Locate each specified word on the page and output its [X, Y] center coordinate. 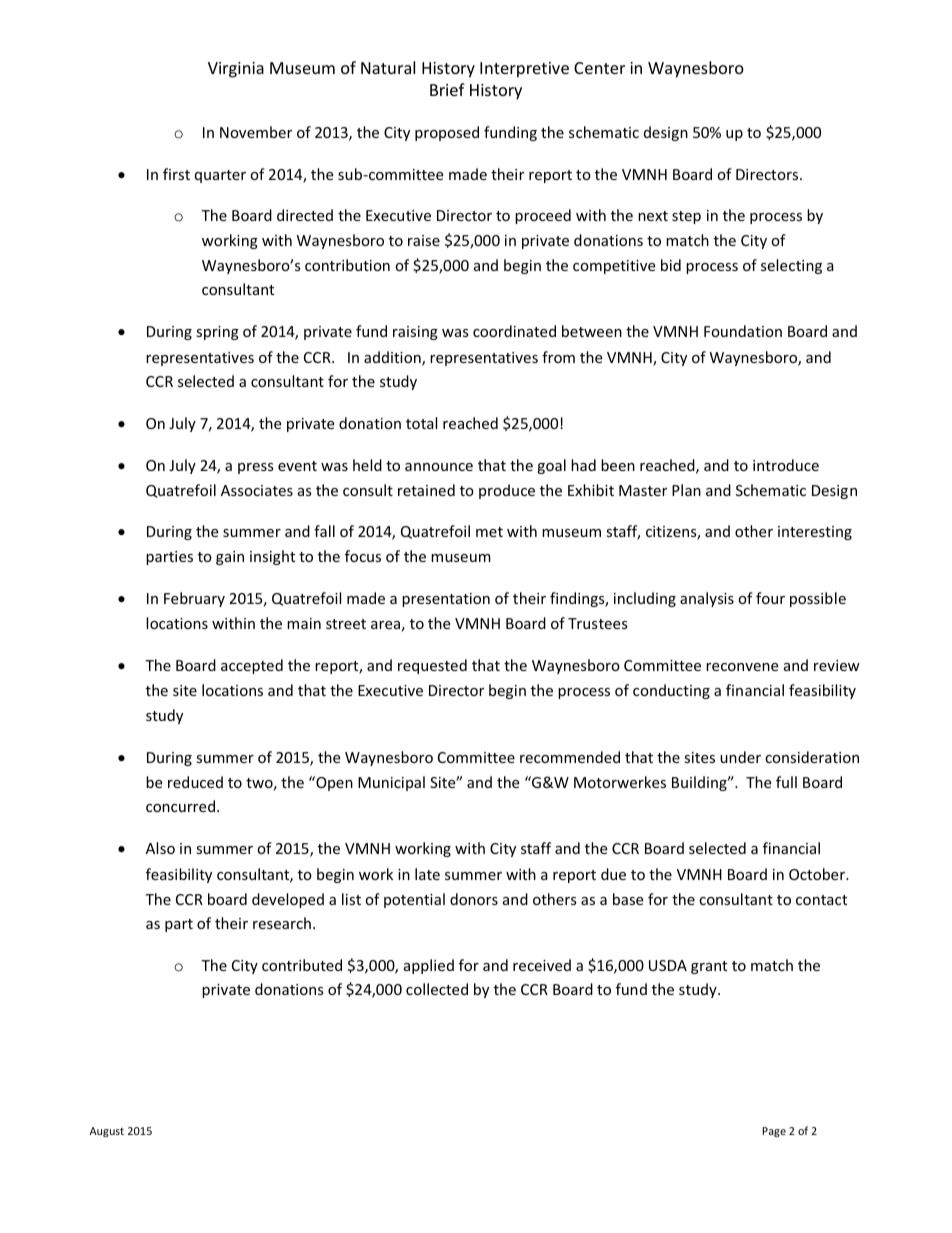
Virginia [236, 70]
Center [599, 68]
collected [437, 989]
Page [774, 1132]
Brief [447, 89]
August [107, 1132]
